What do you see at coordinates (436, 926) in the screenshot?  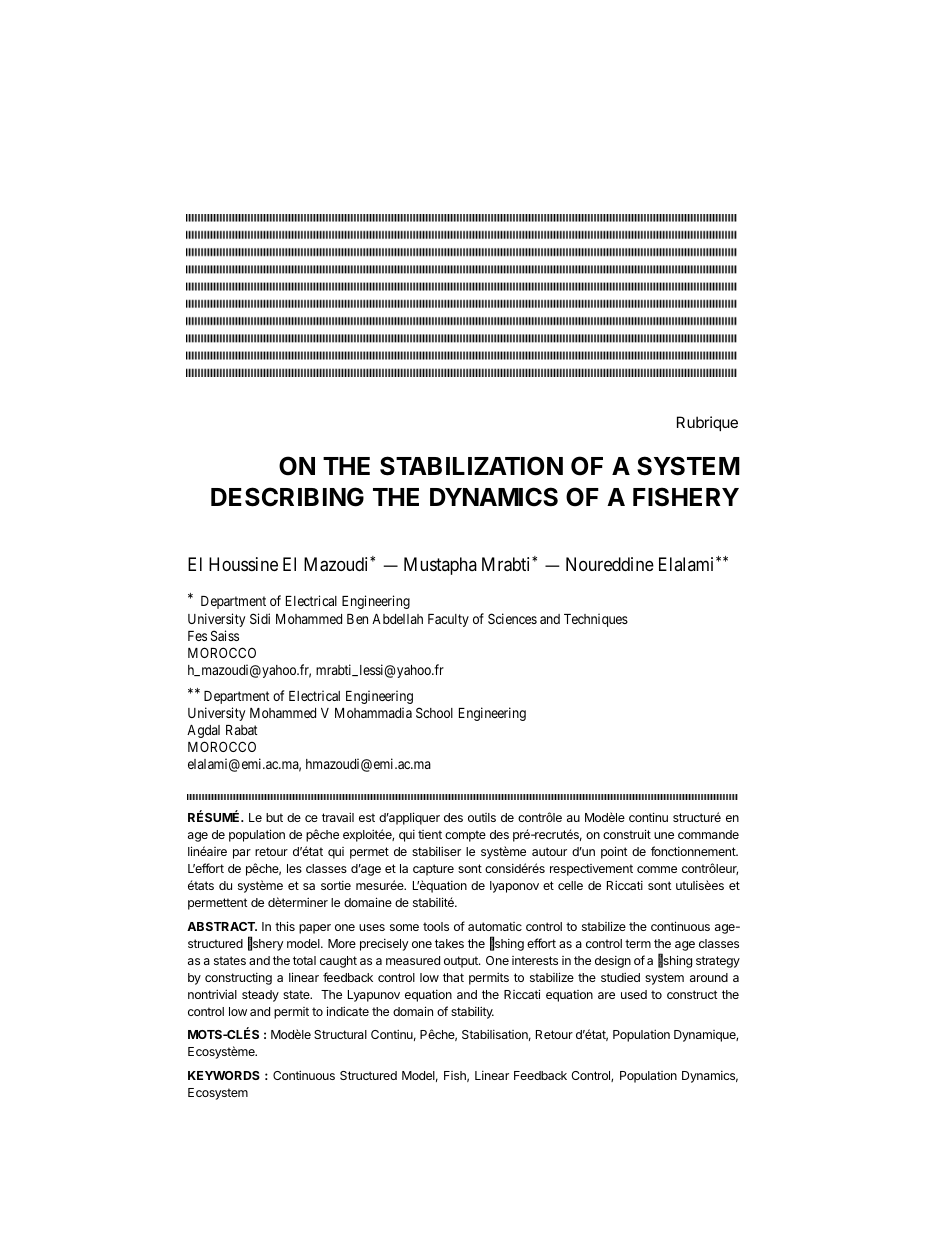 I see `tools` at bounding box center [436, 926].
